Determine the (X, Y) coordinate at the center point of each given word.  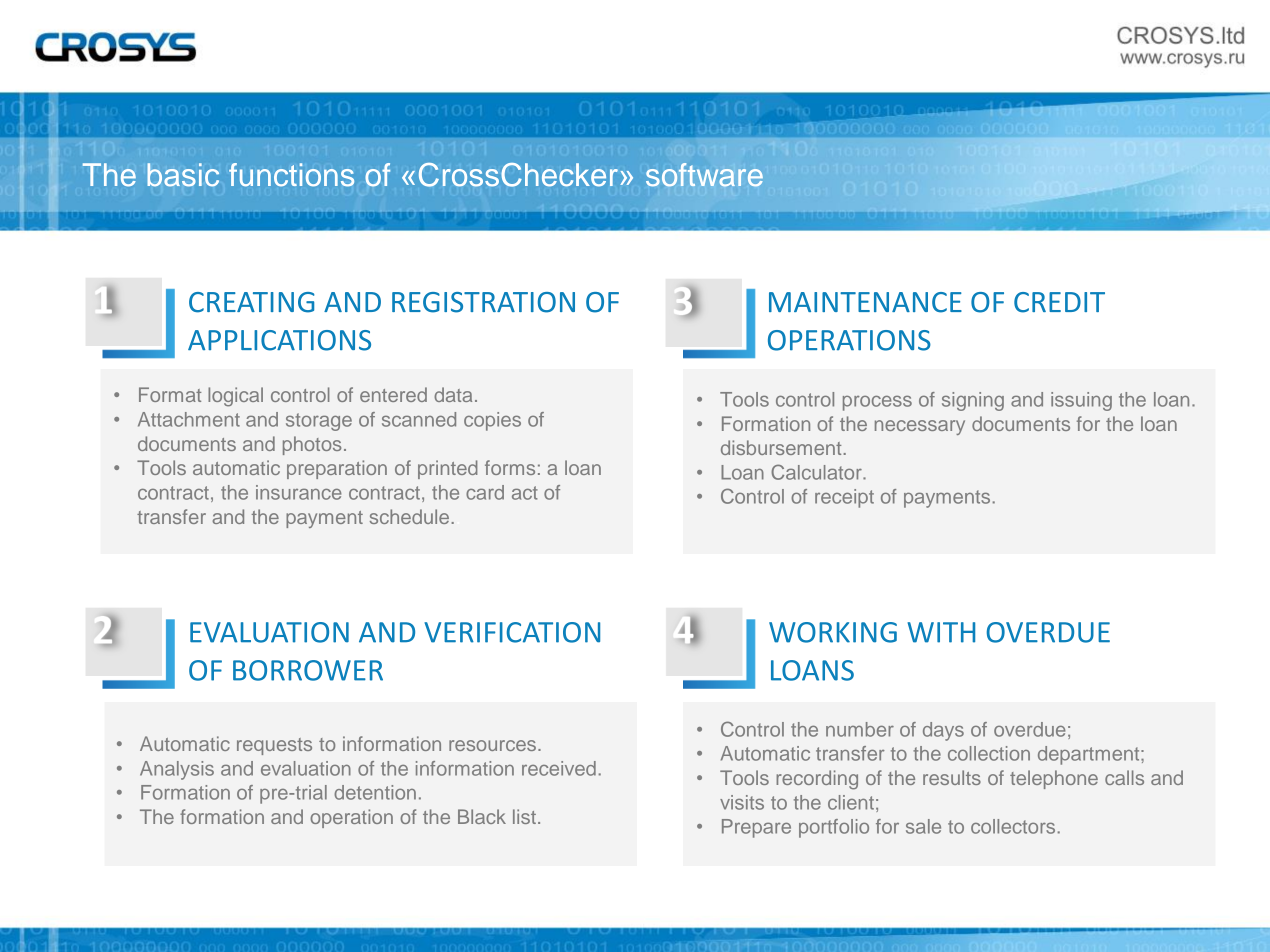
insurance (299, 492)
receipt (844, 498)
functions (291, 175)
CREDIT (1059, 302)
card (485, 492)
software (704, 175)
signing (973, 401)
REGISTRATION (483, 302)
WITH (941, 632)
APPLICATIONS (279, 340)
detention (375, 792)
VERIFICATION (512, 632)
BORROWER (308, 670)
